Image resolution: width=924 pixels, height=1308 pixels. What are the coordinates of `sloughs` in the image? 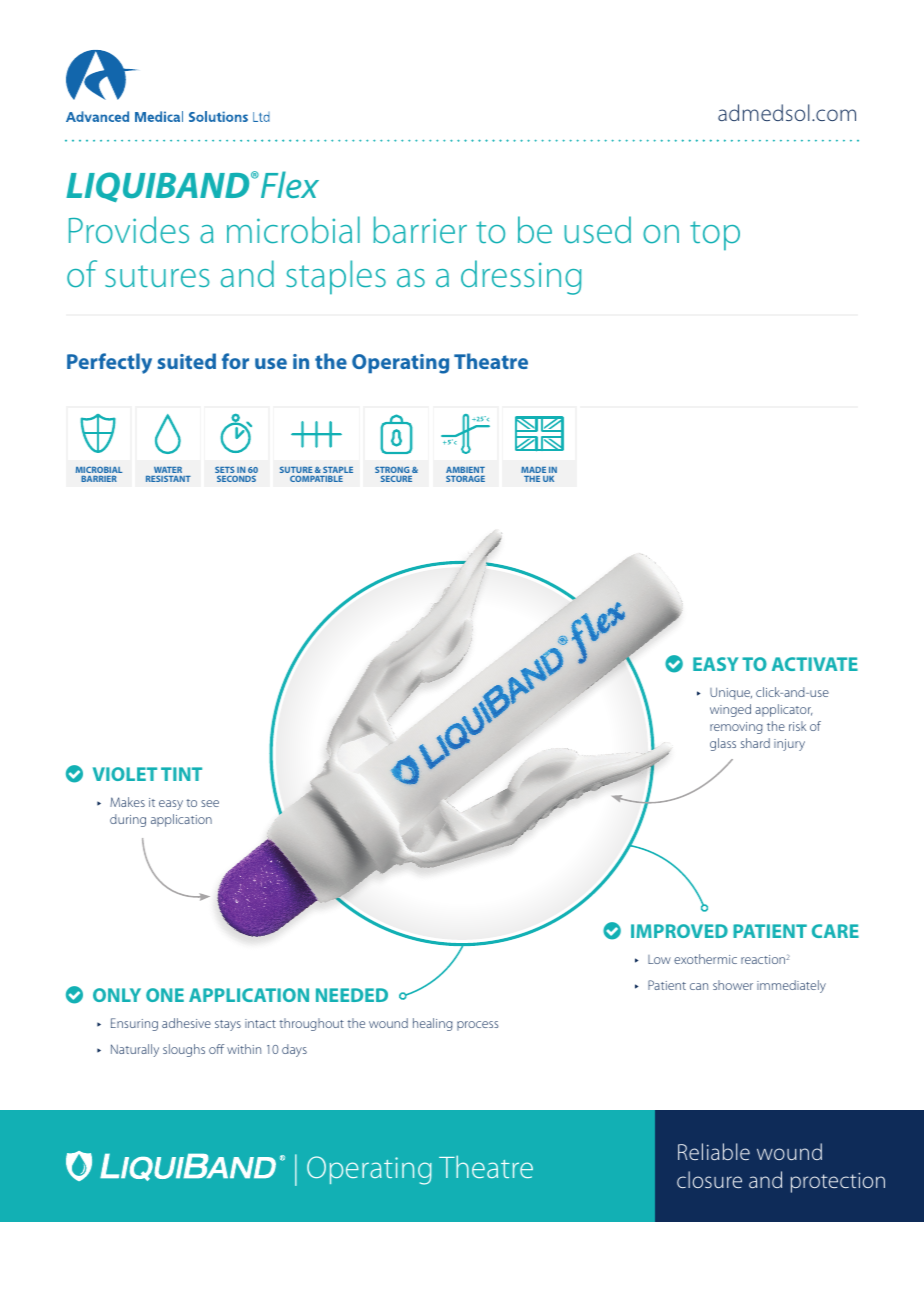 It's located at (184, 1050).
